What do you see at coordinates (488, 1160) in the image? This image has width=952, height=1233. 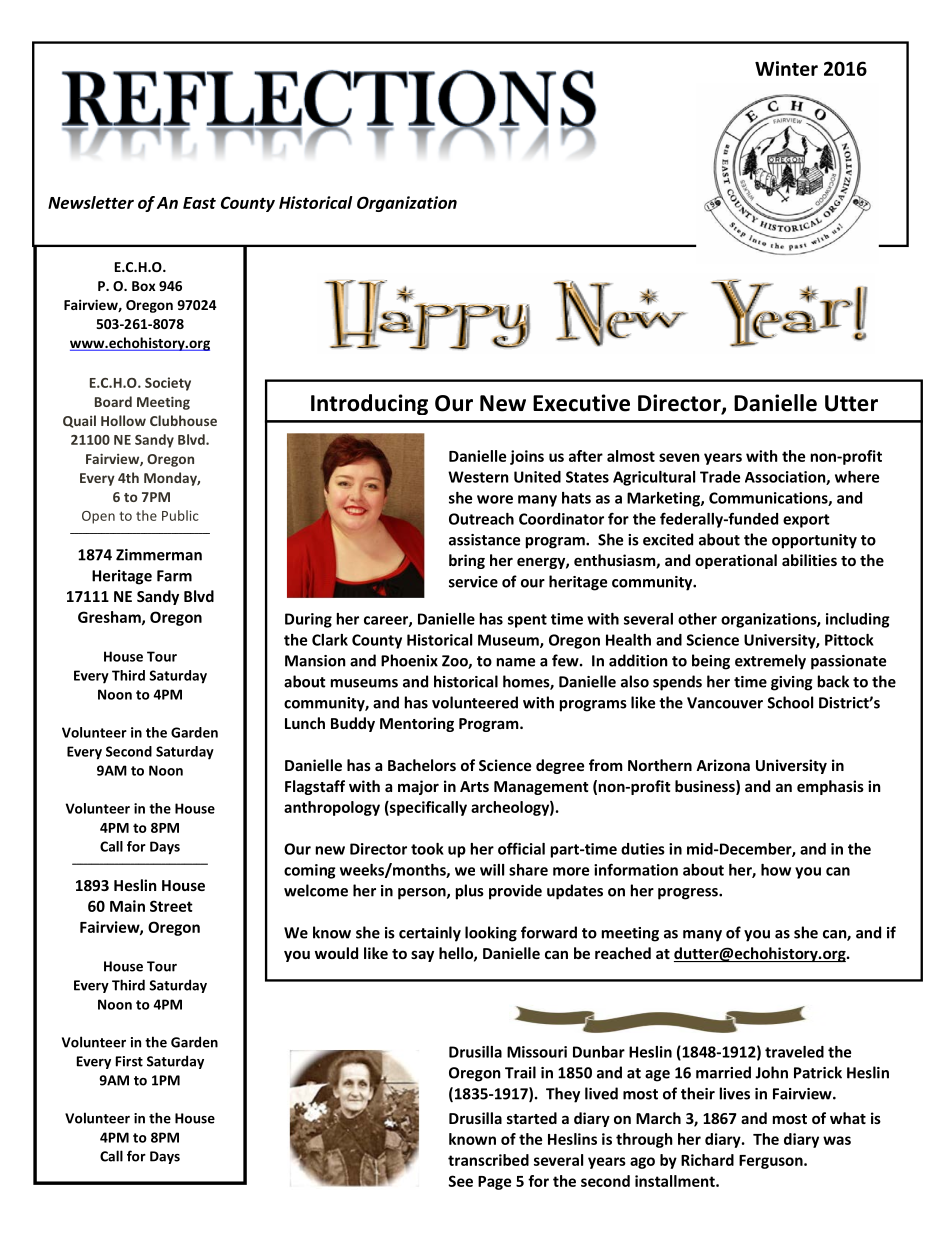 I see `transcribed` at bounding box center [488, 1160].
